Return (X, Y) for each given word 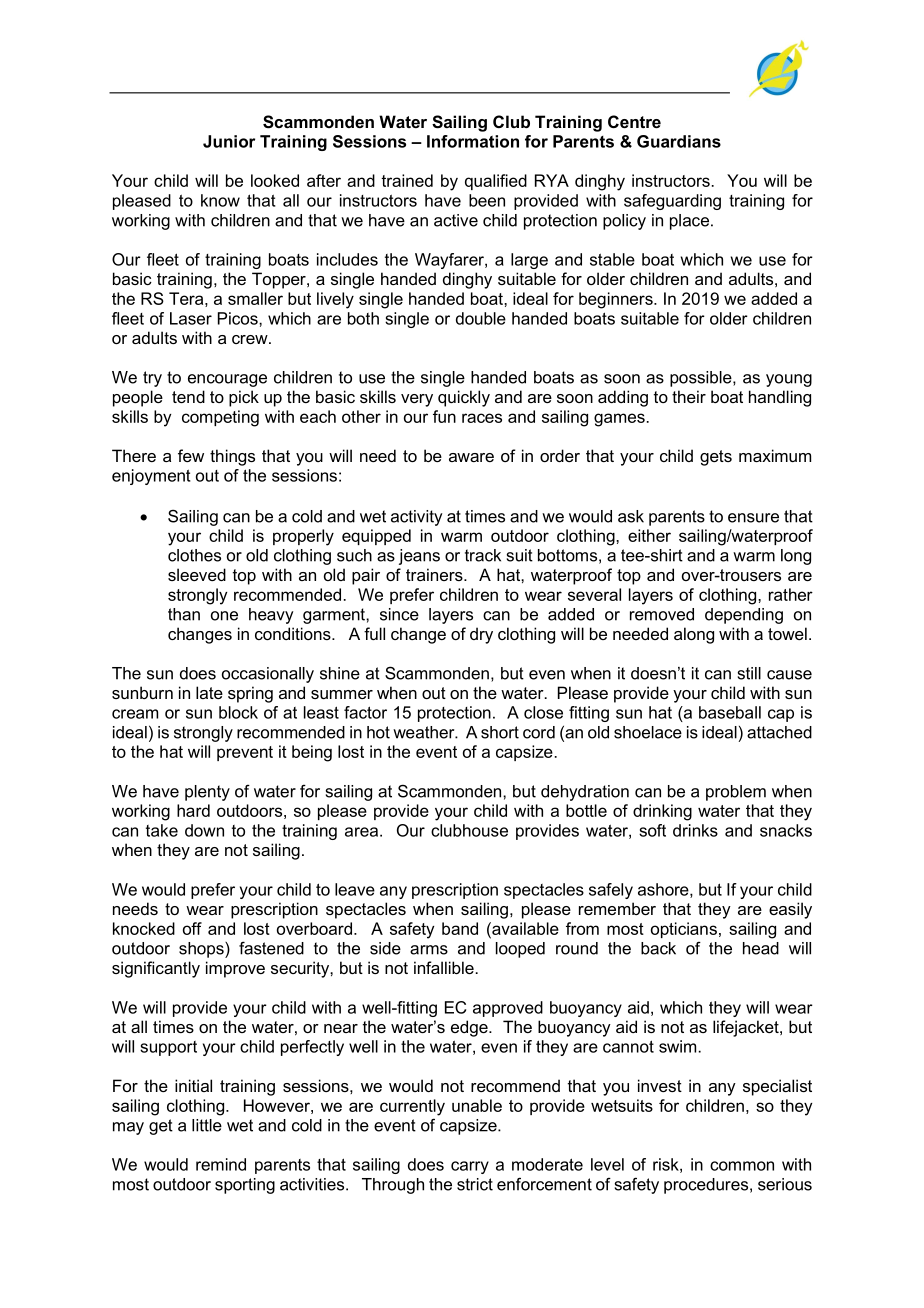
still (749, 673)
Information (473, 141)
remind (221, 1164)
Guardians (679, 141)
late (209, 692)
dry (481, 635)
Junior (229, 141)
